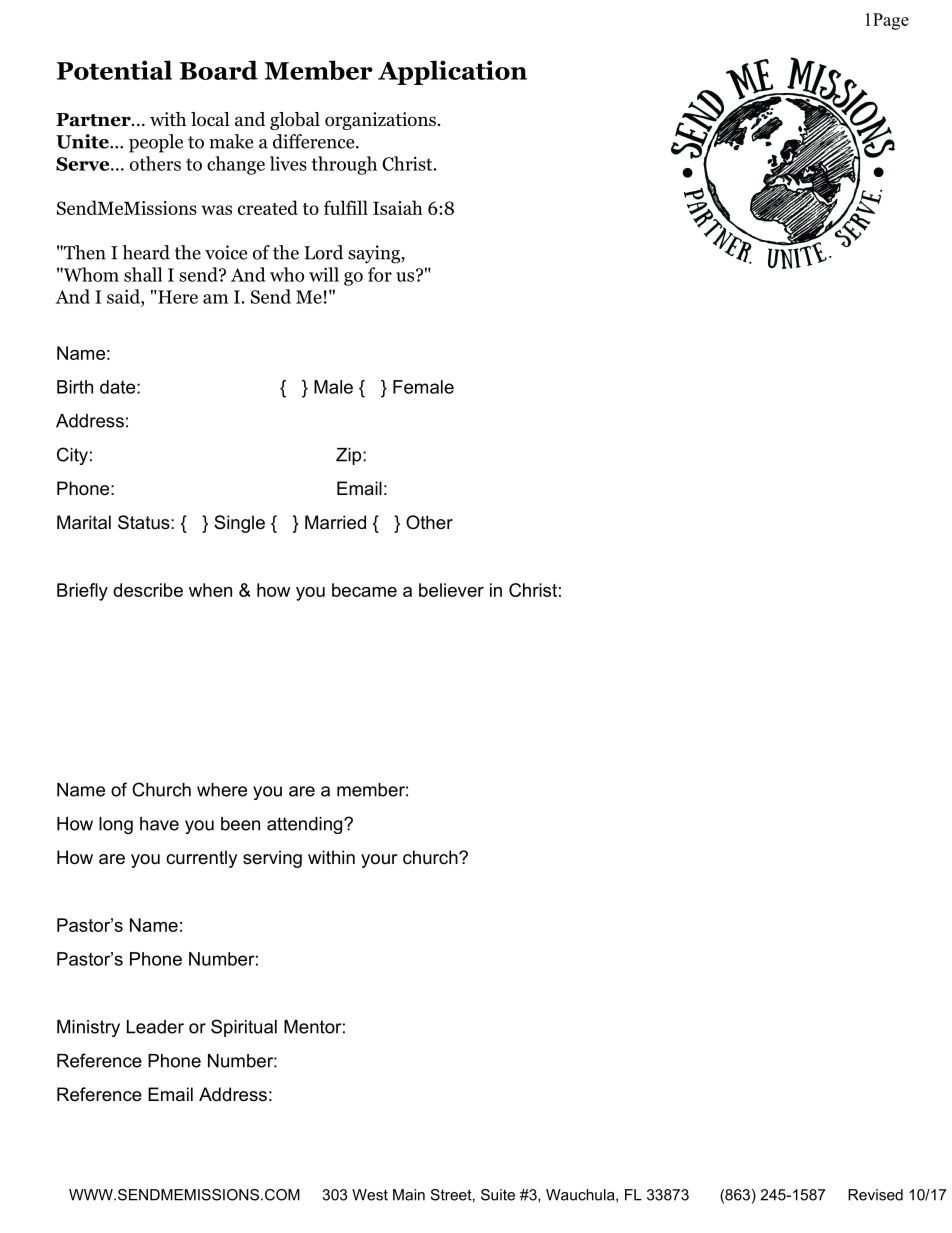 This screenshot has height=1233, width=952. I want to click on Leader, so click(155, 1027).
